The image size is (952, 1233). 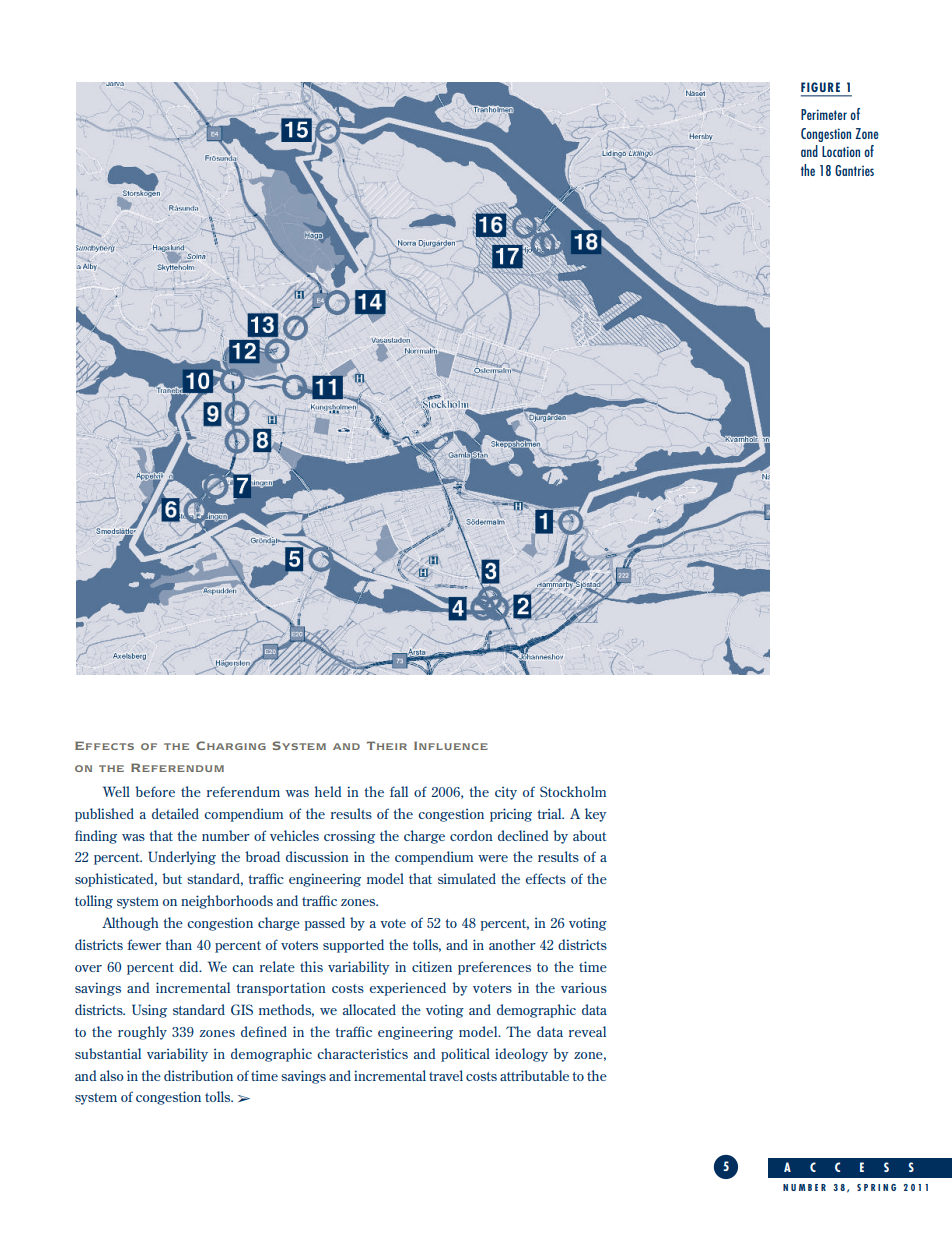 I want to click on Location, so click(x=841, y=151).
